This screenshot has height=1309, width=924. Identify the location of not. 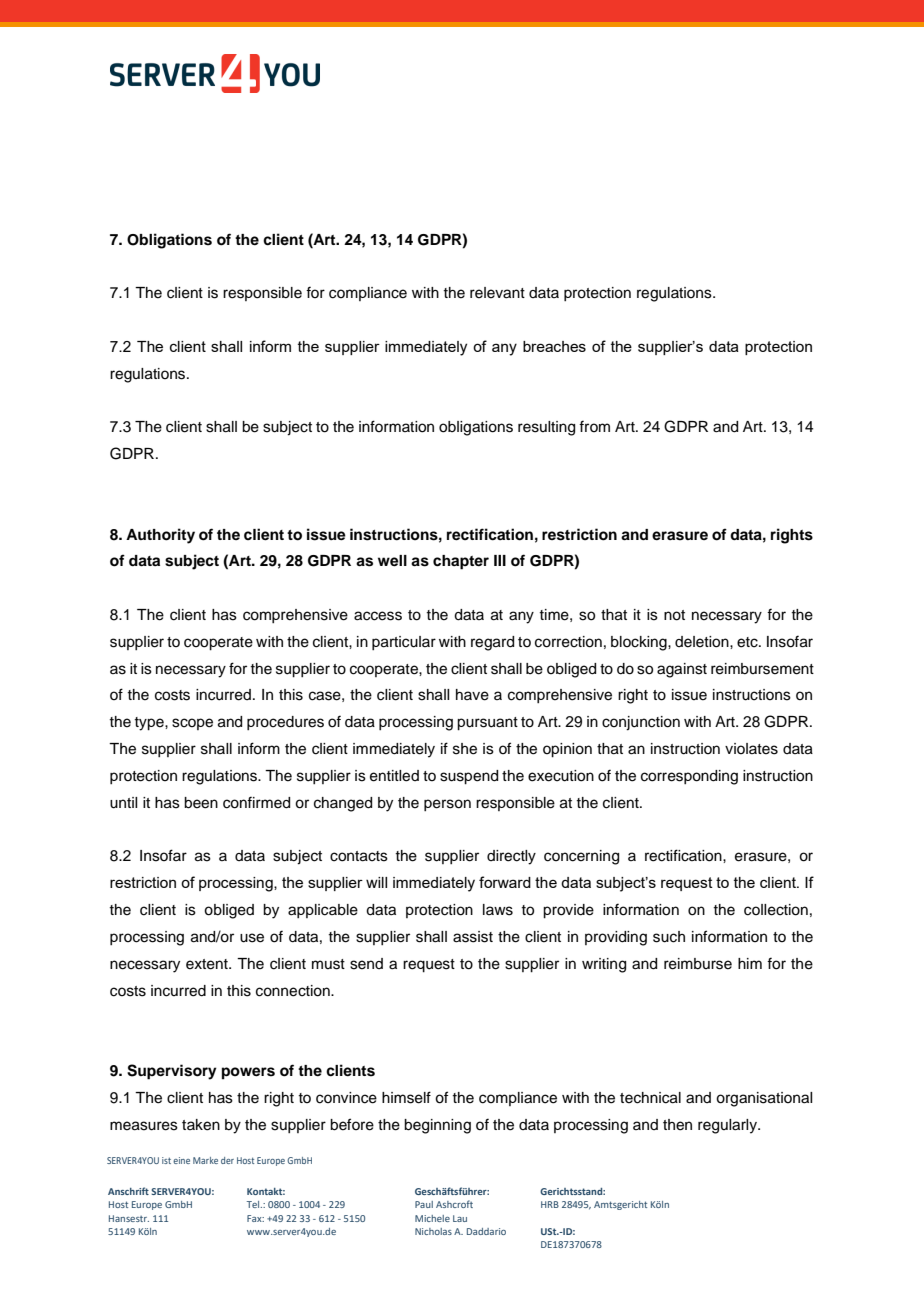
(674, 615).
